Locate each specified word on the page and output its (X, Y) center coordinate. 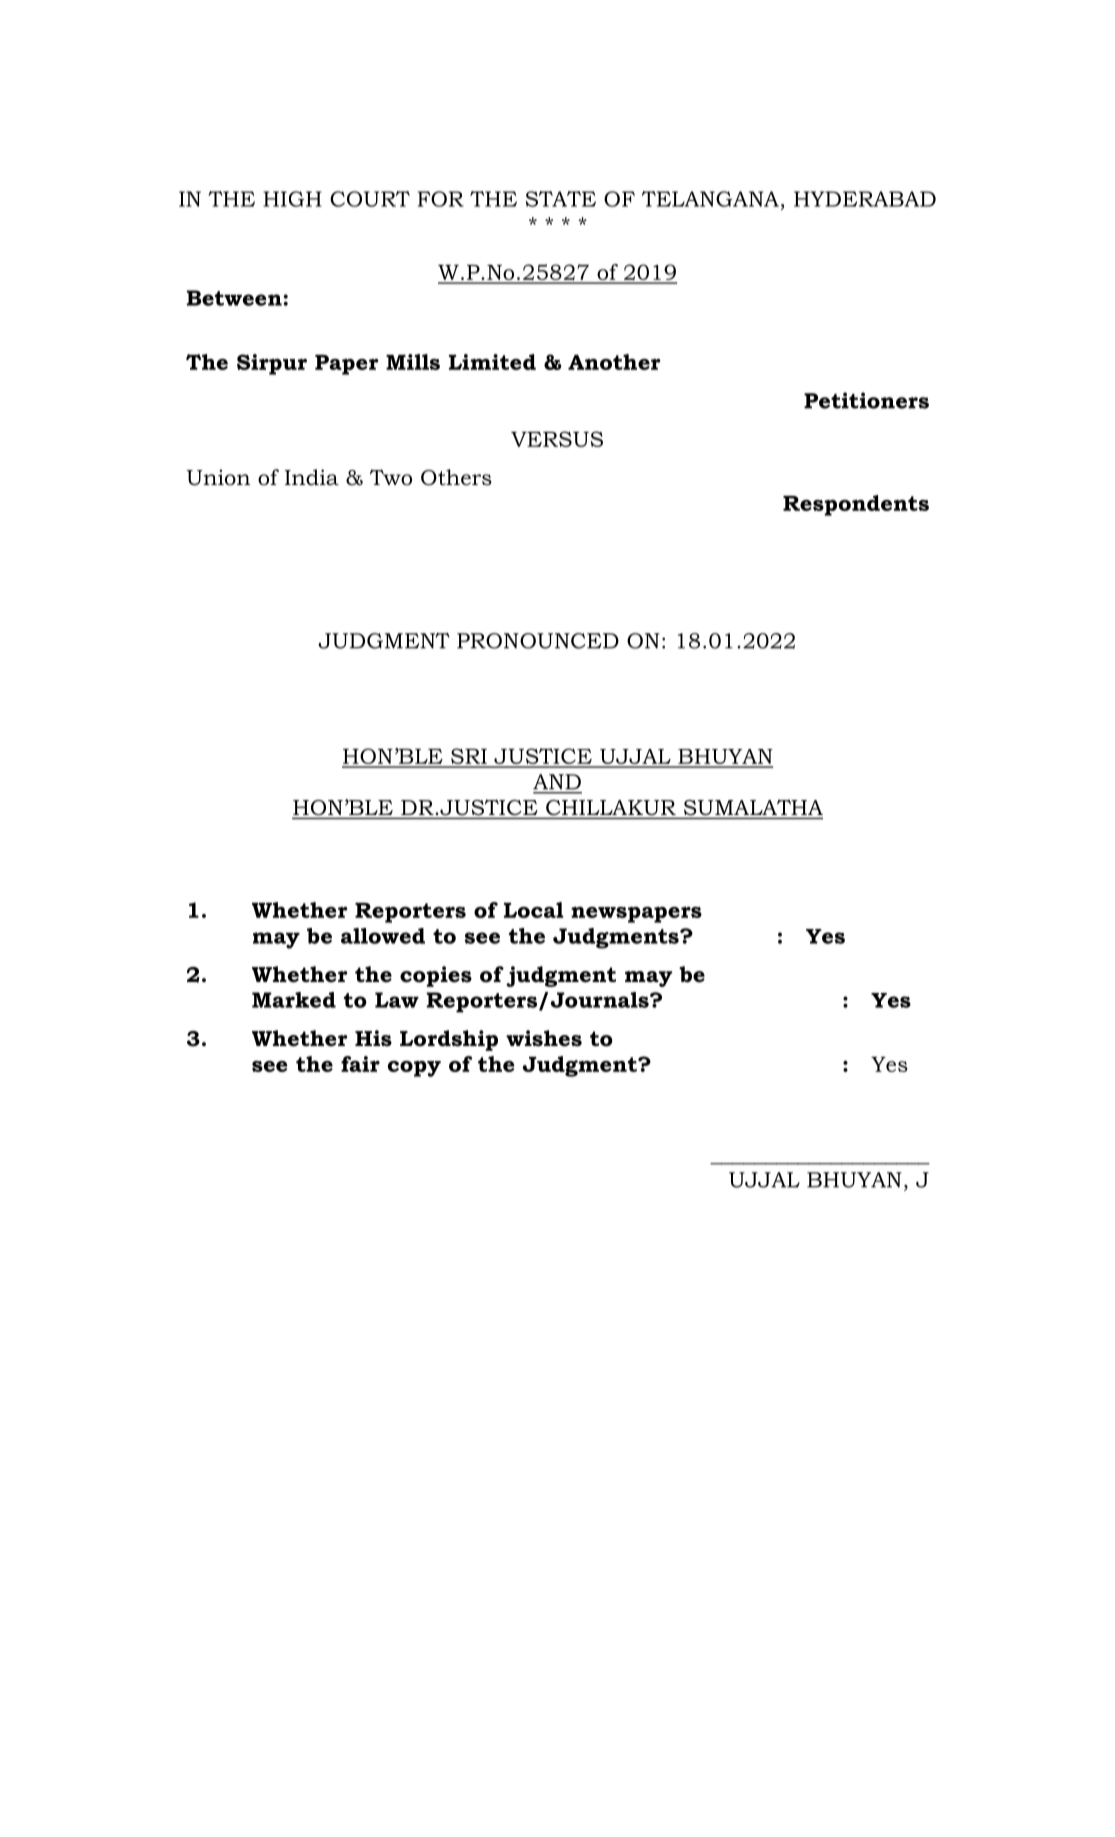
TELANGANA (710, 199)
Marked (294, 1000)
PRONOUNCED (538, 641)
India (312, 477)
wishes (544, 1038)
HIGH (292, 199)
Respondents (856, 505)
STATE (561, 199)
